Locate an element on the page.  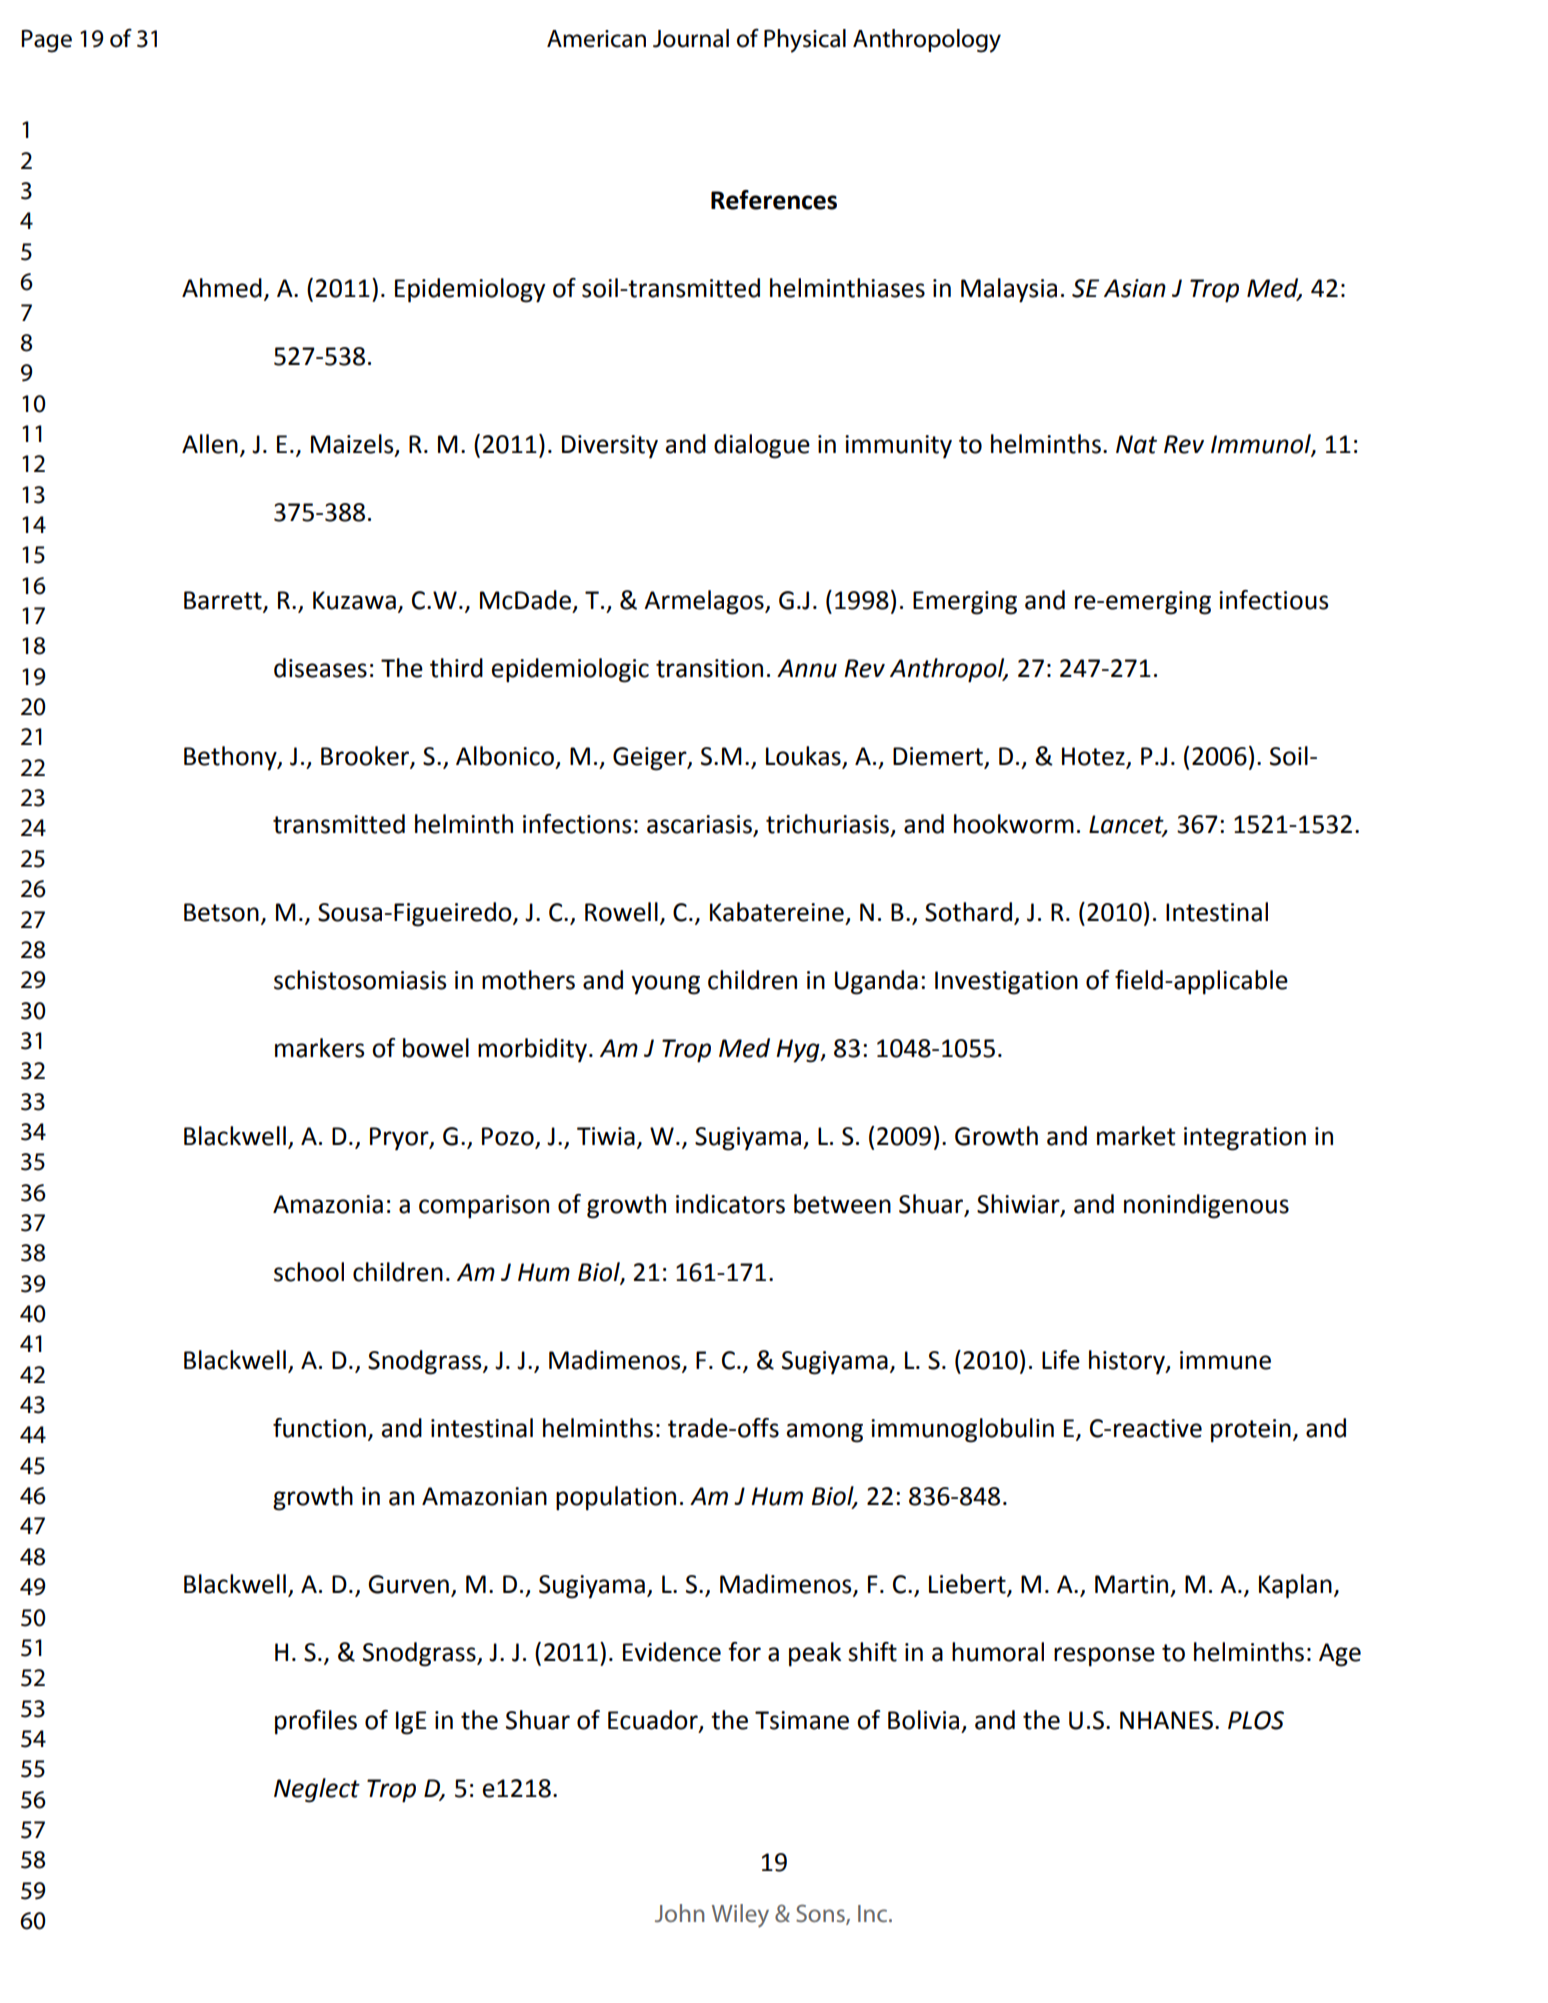
Neglect is located at coordinates (317, 1790).
